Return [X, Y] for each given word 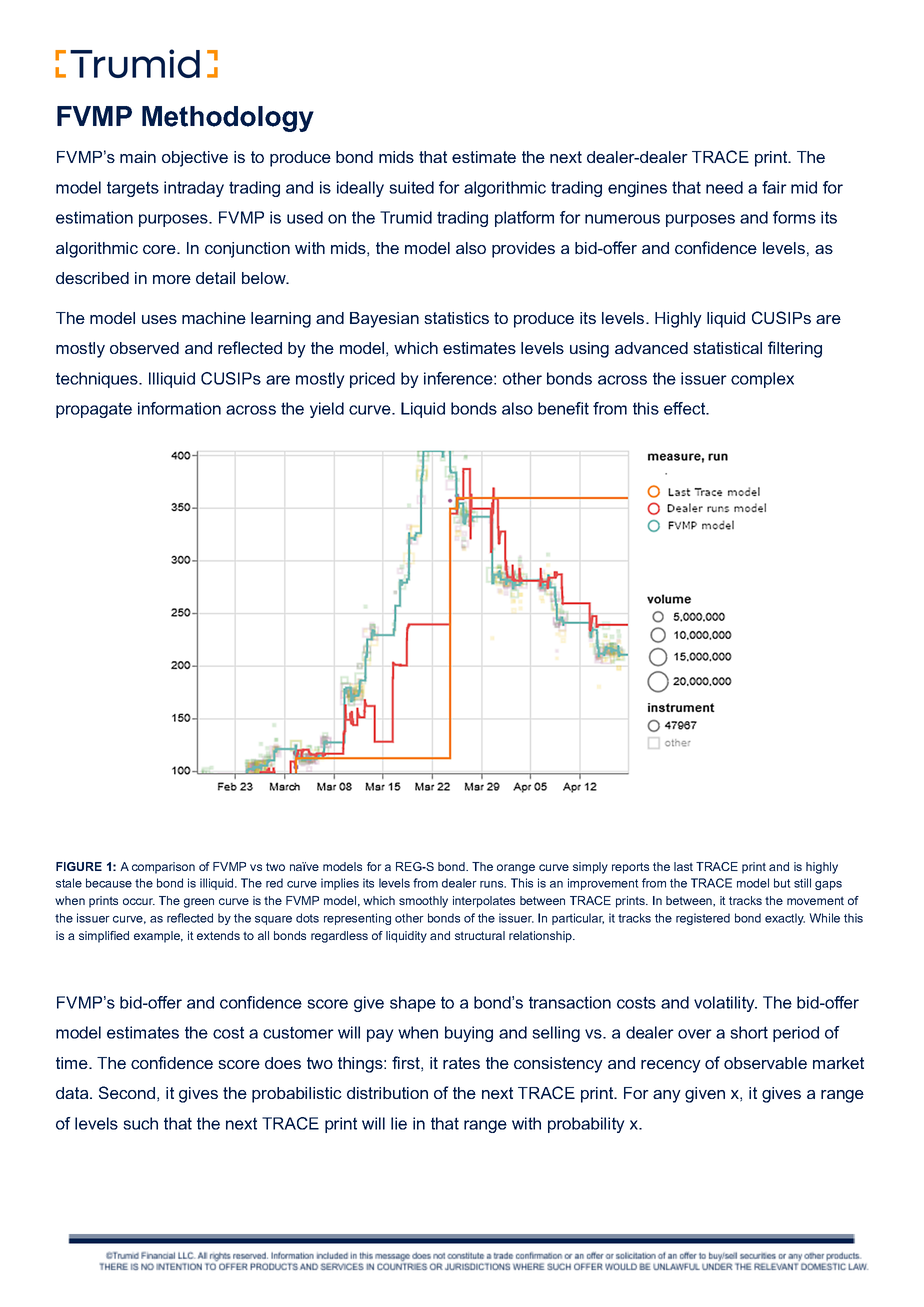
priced [372, 380]
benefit [563, 408]
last [683, 866]
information [179, 408]
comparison [163, 868]
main [138, 157]
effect [686, 408]
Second [127, 1092]
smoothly [423, 902]
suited [411, 187]
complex [762, 380]
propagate [94, 410]
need [724, 187]
